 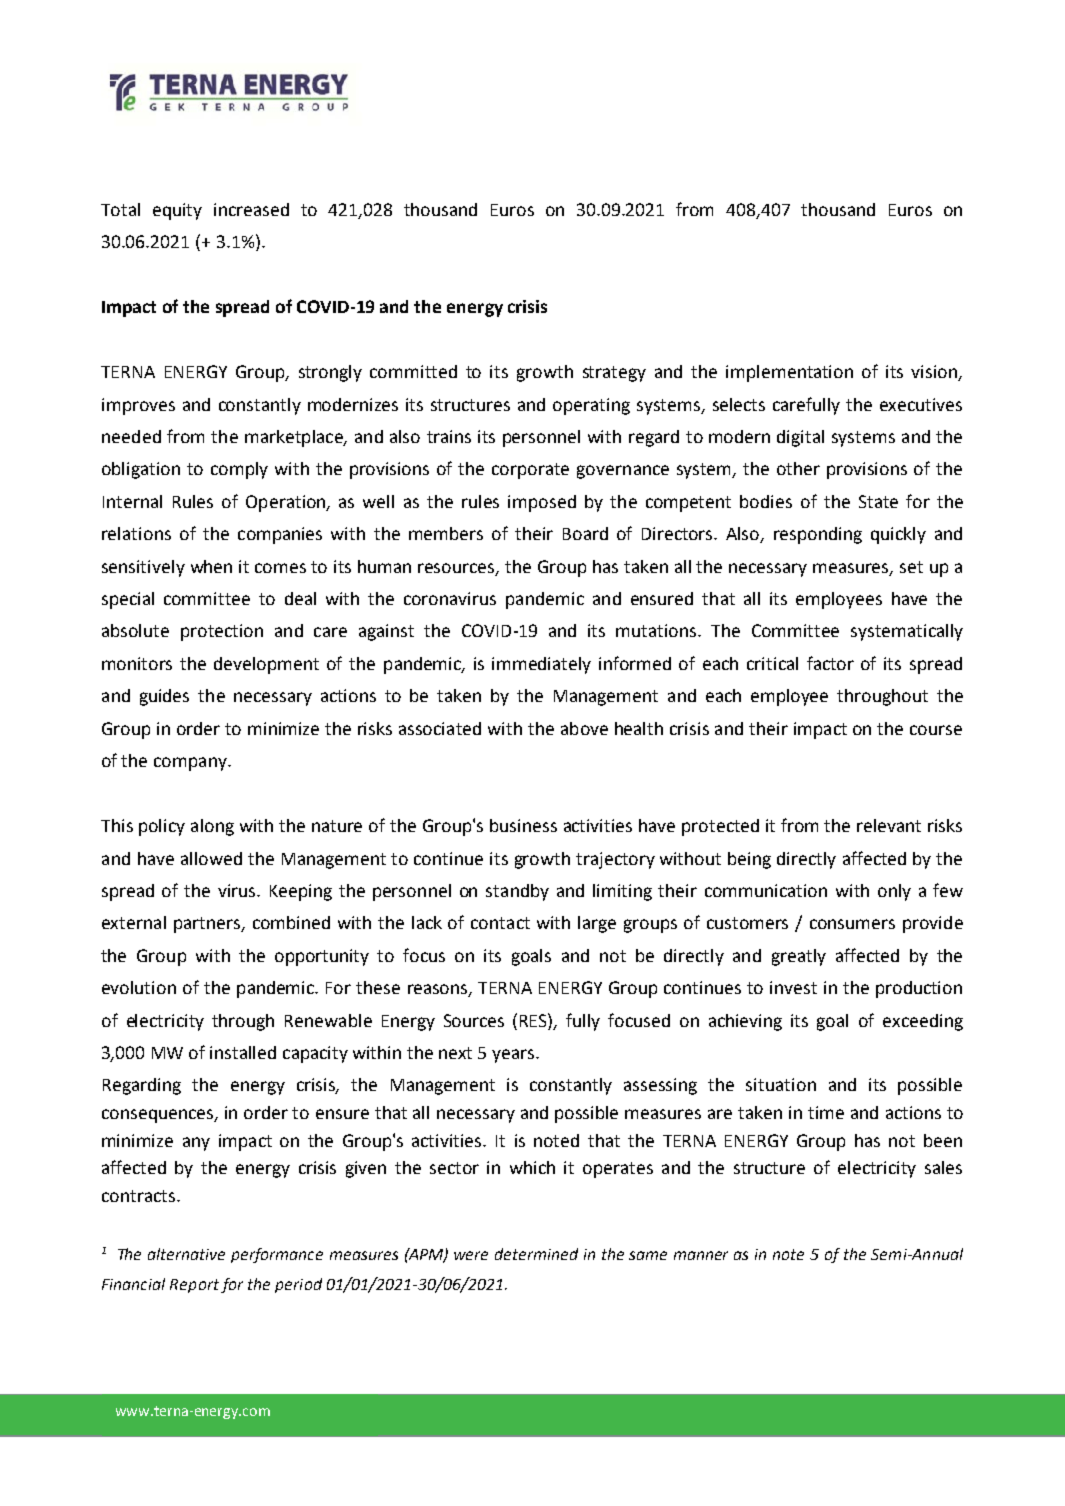 I want to click on when, so click(x=211, y=566).
